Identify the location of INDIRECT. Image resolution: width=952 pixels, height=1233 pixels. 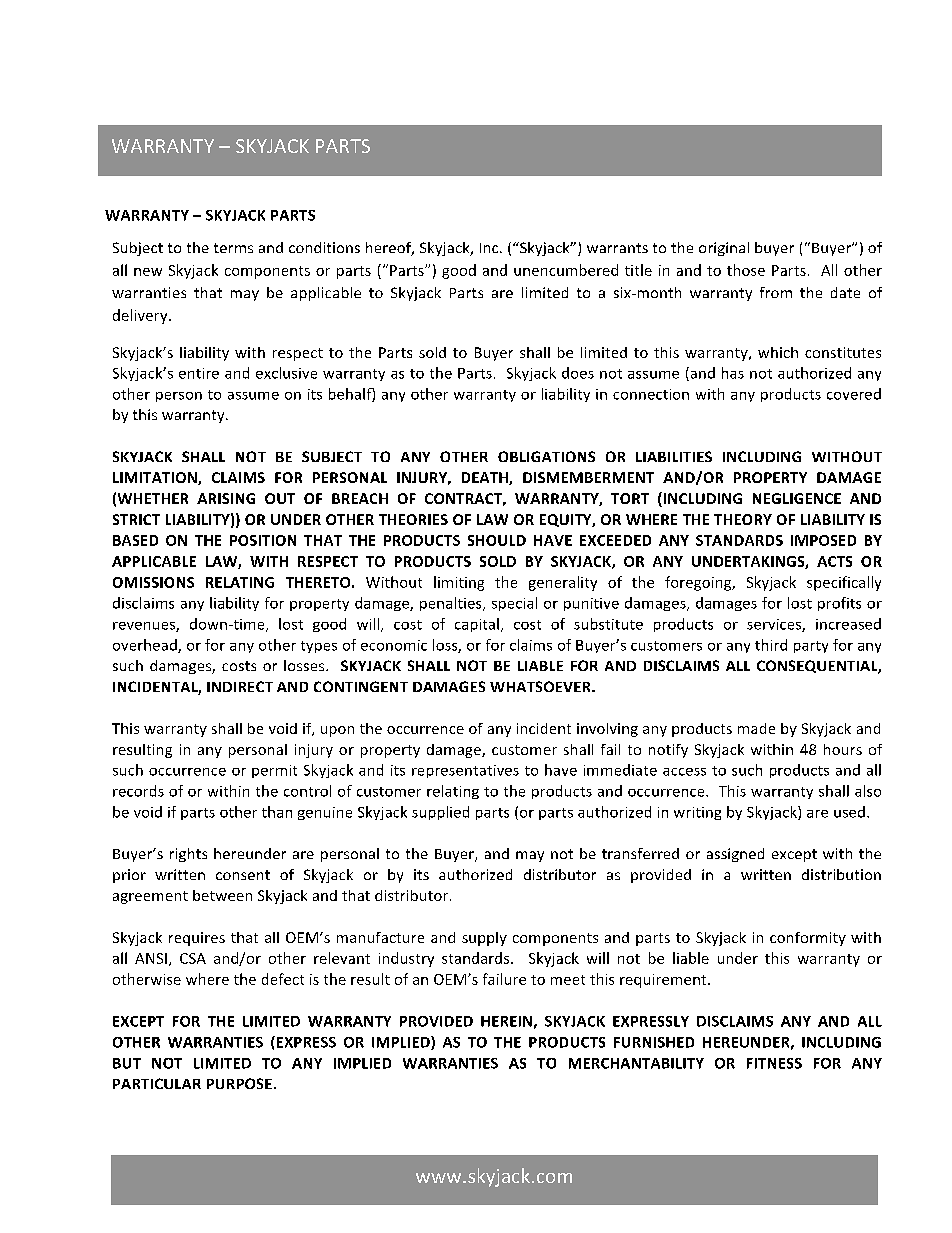
(240, 686).
